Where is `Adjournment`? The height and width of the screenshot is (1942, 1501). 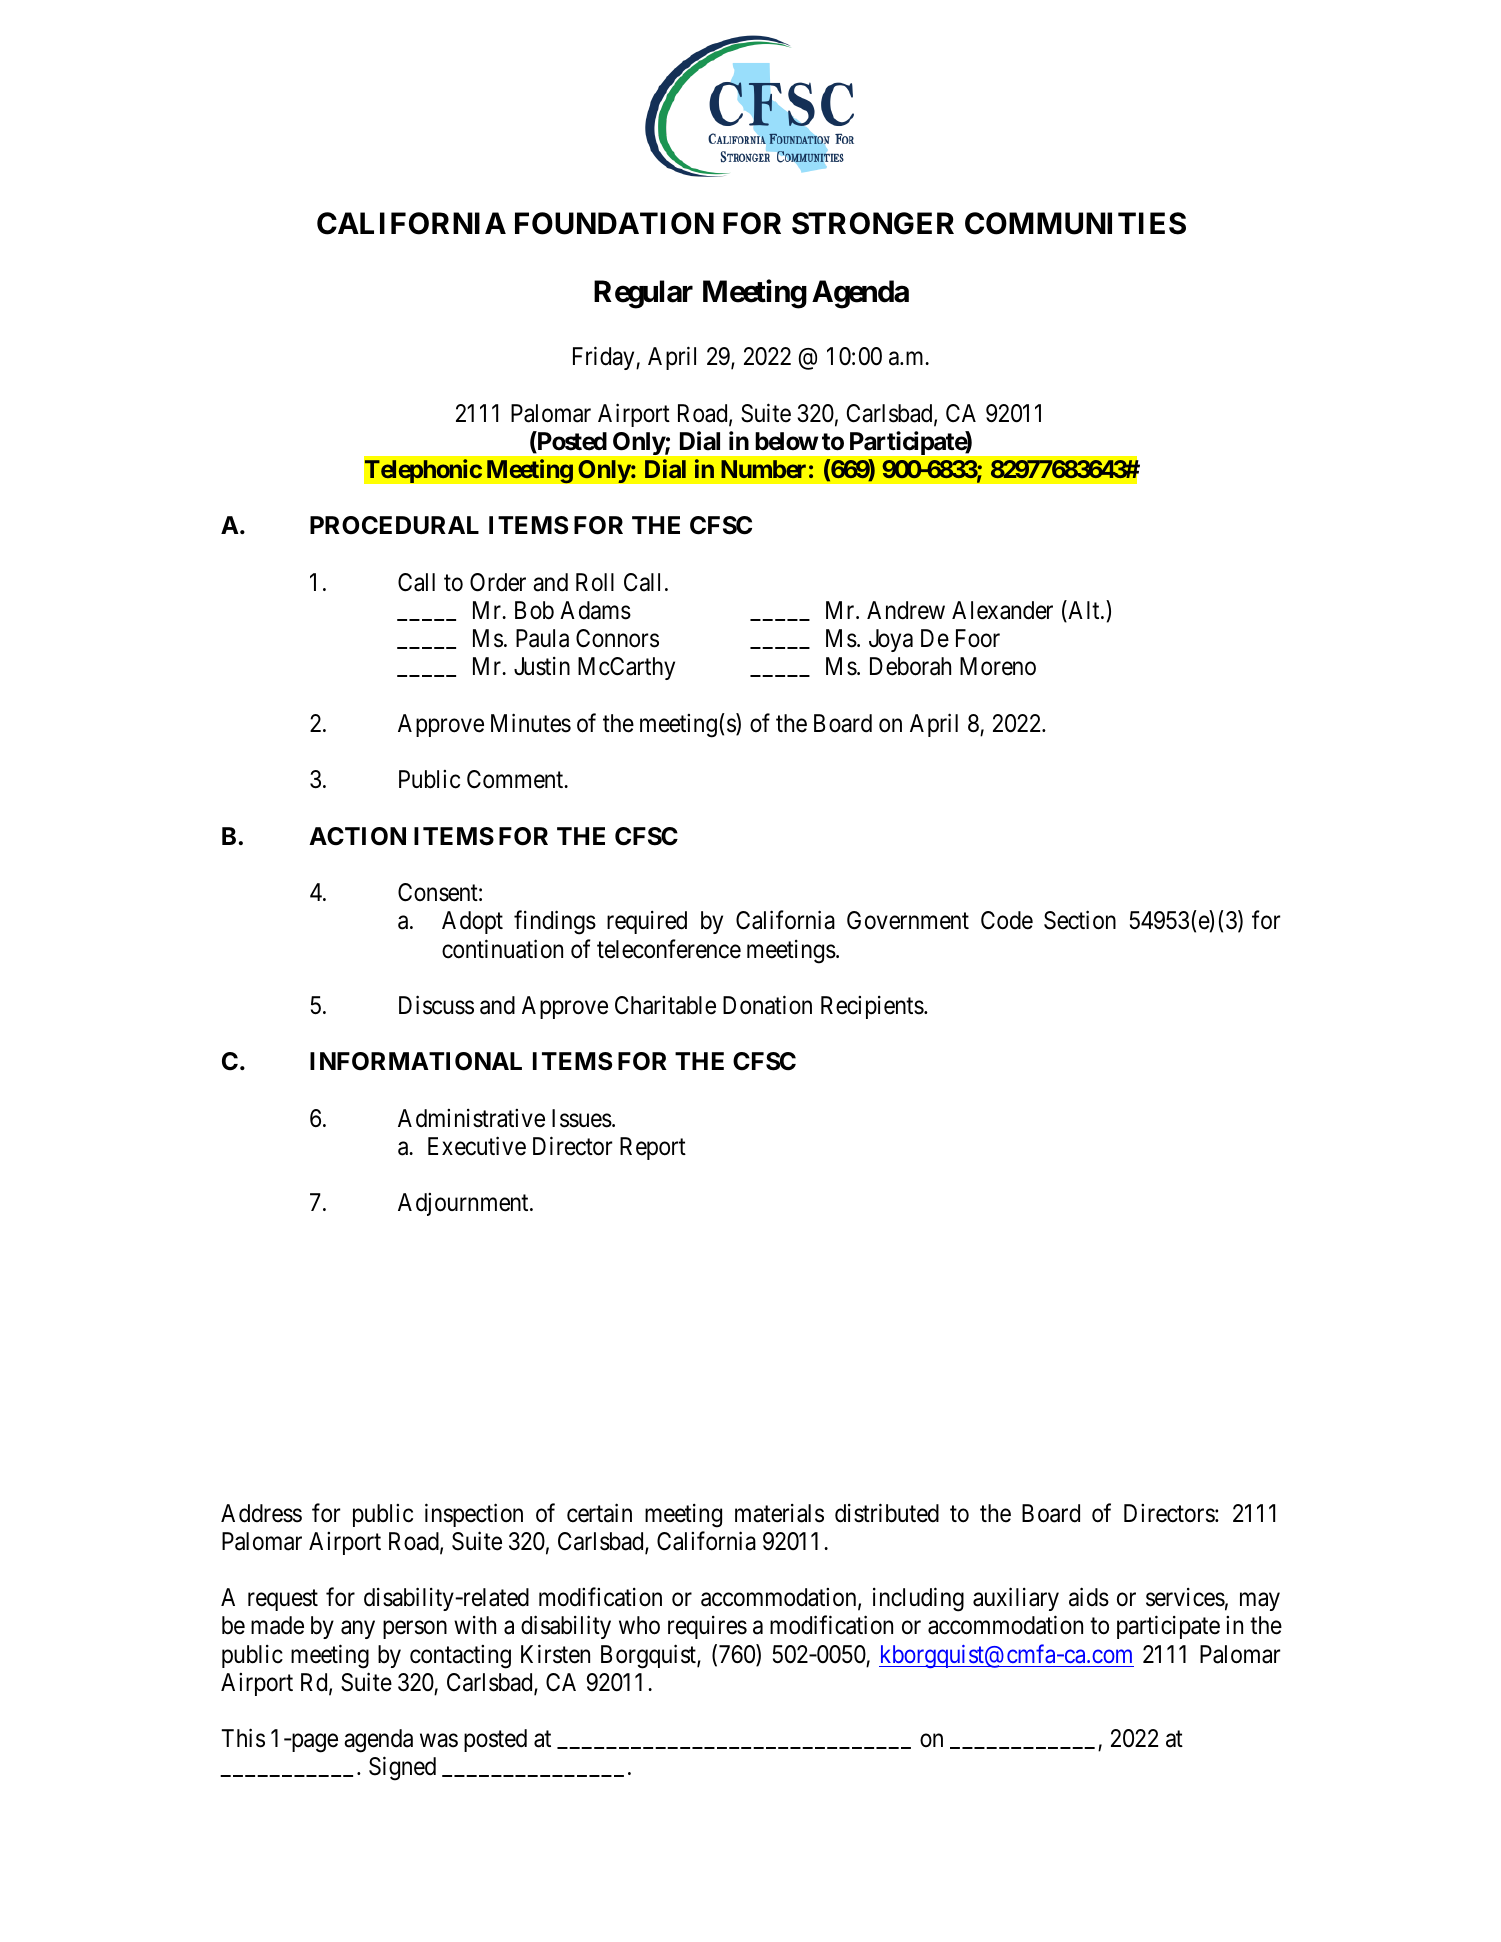
Adjournment is located at coordinates (464, 1204).
